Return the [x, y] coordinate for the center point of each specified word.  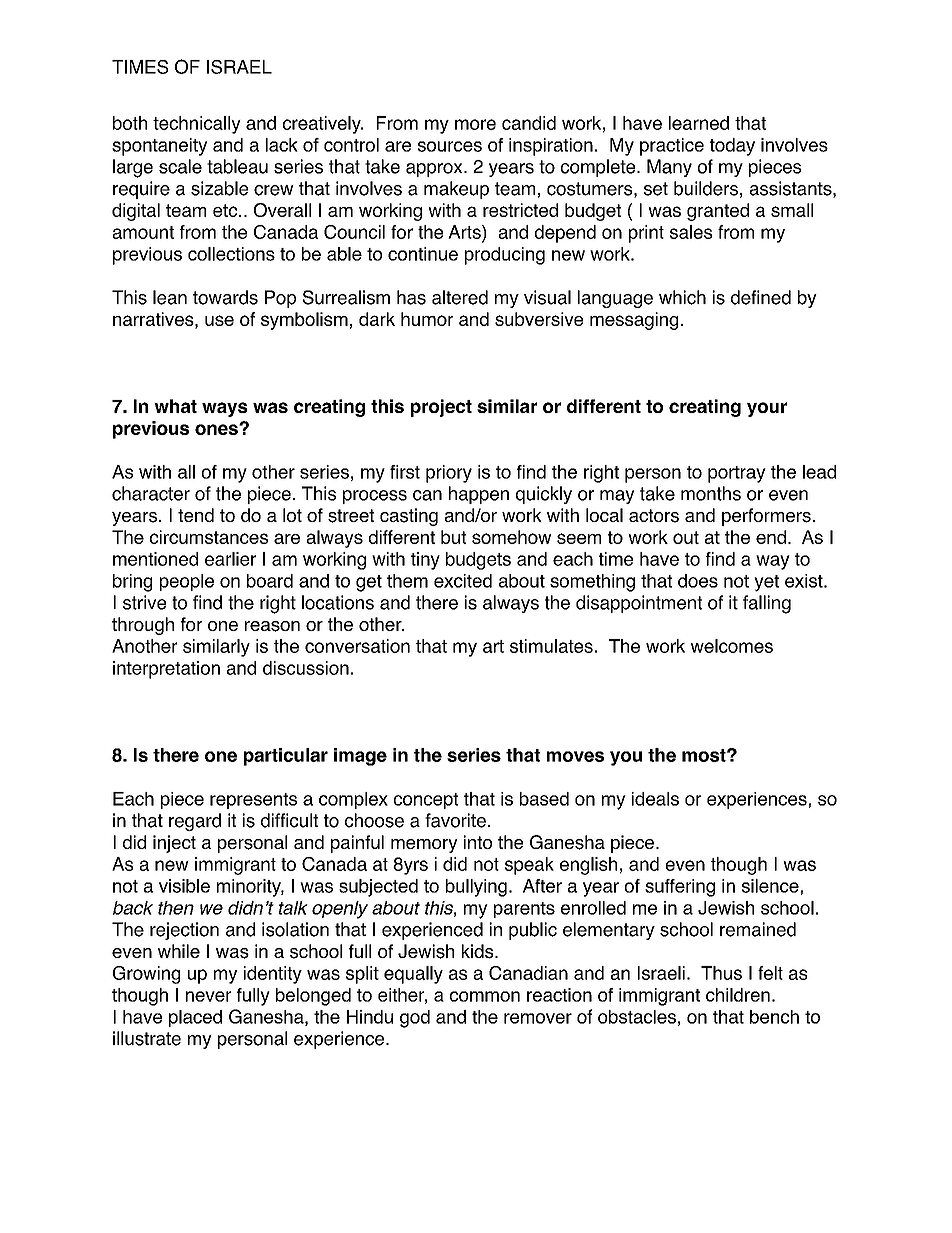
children [738, 995]
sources [450, 146]
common [485, 996]
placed [195, 1018]
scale [180, 166]
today [732, 147]
